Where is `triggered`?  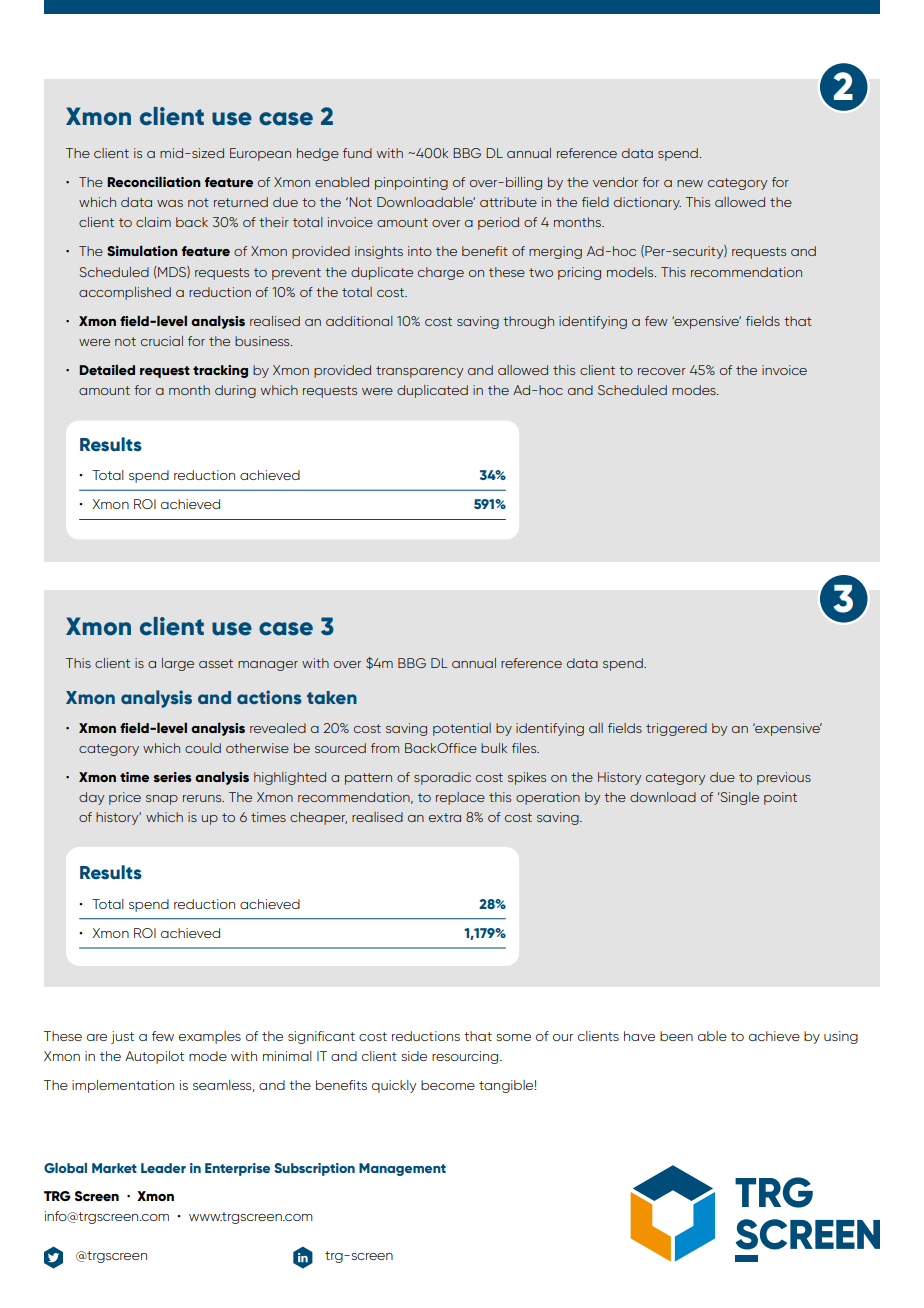 triggered is located at coordinates (676, 729).
